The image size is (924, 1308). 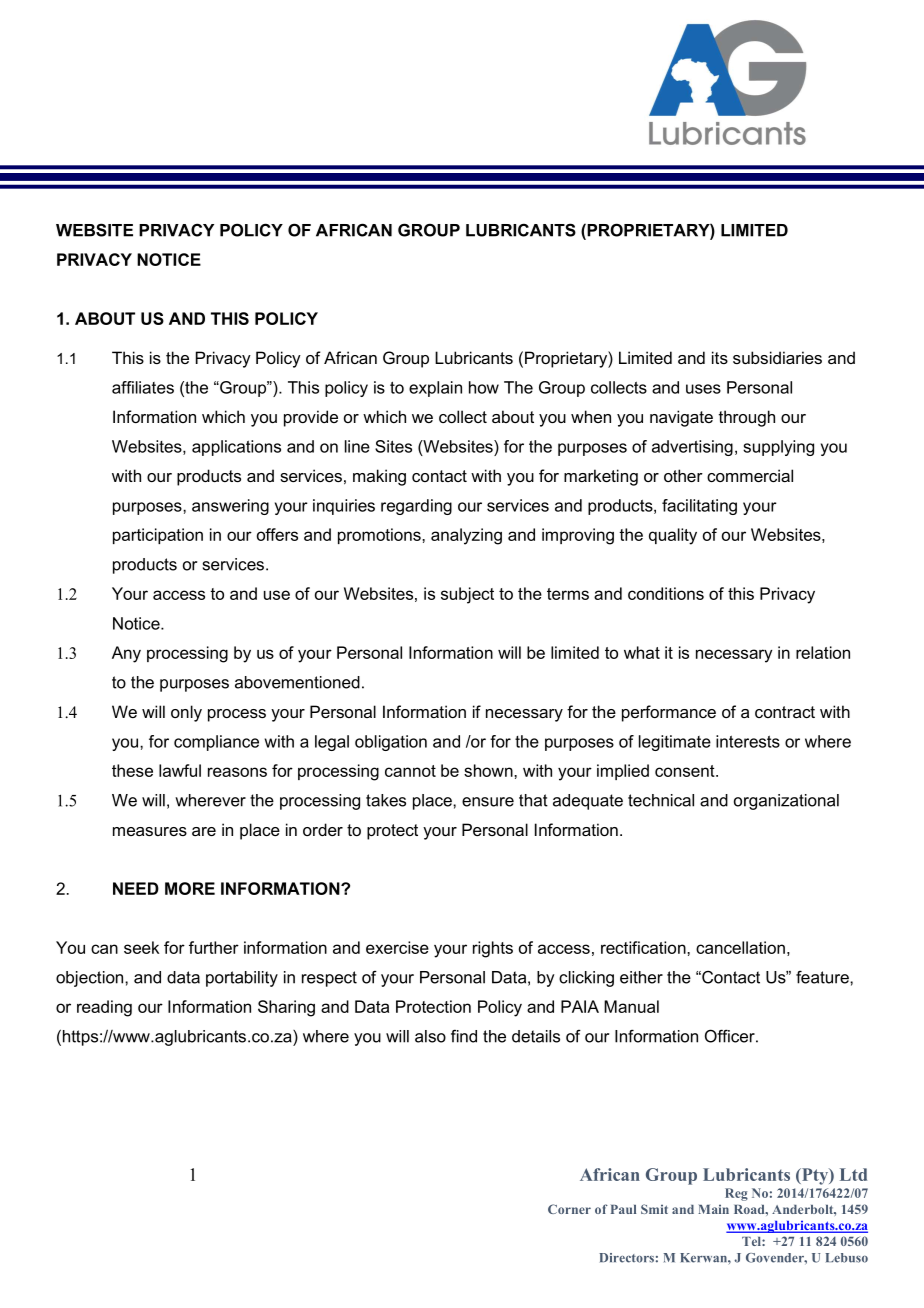 What do you see at coordinates (823, 977) in the screenshot?
I see `feature` at bounding box center [823, 977].
